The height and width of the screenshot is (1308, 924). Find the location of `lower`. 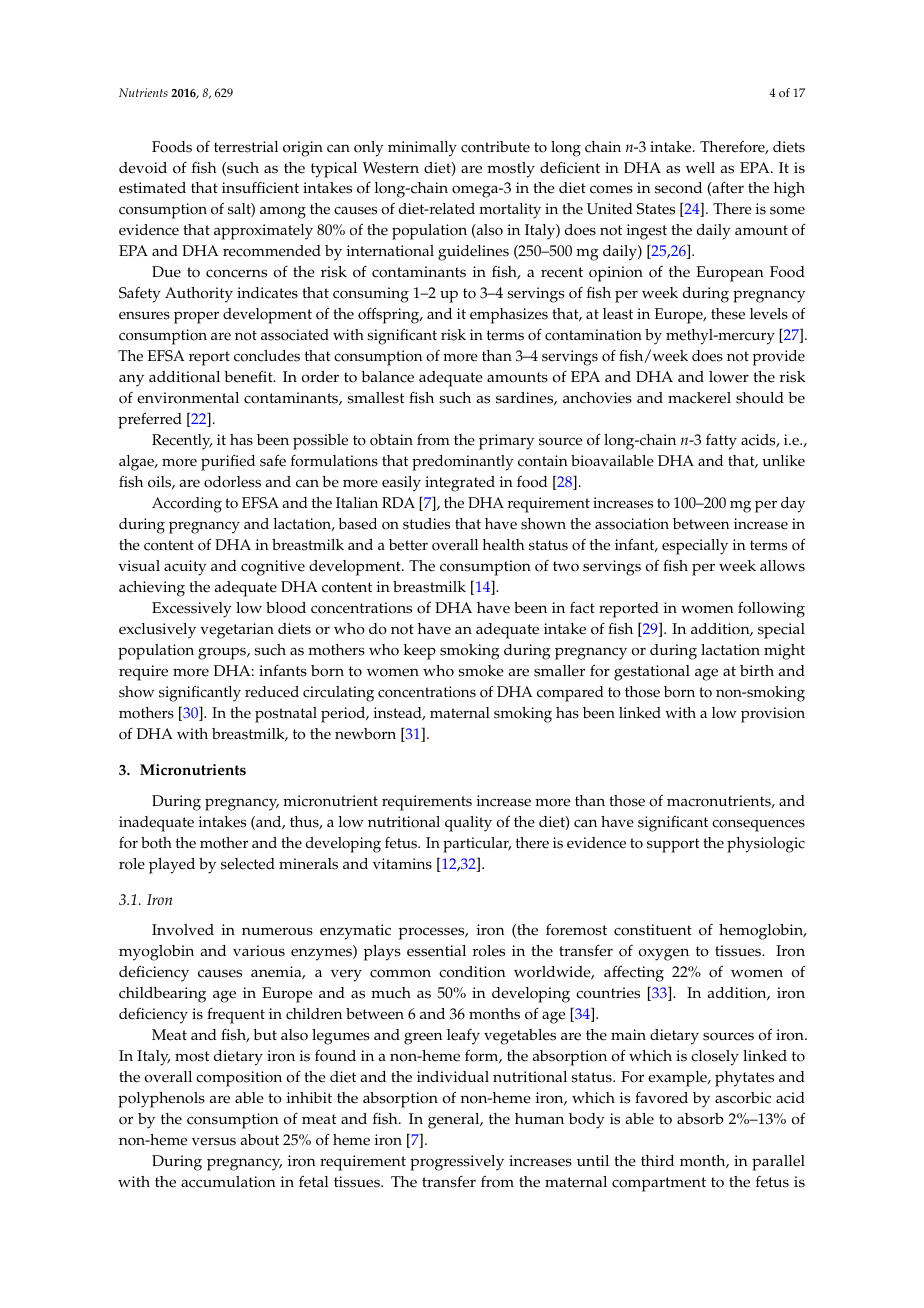

lower is located at coordinates (729, 377).
